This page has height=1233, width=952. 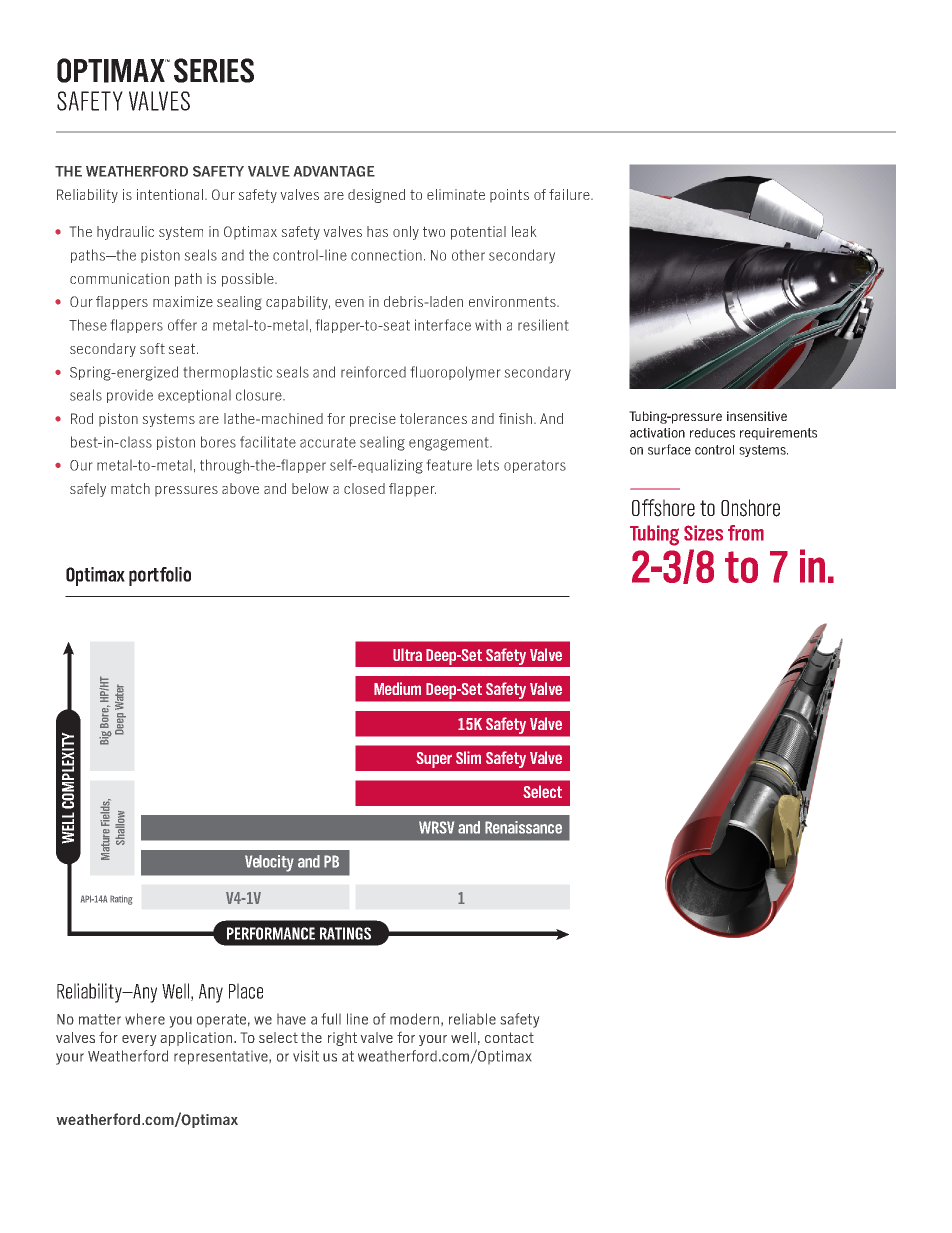 What do you see at coordinates (183, 301) in the page?
I see `maximize` at bounding box center [183, 301].
